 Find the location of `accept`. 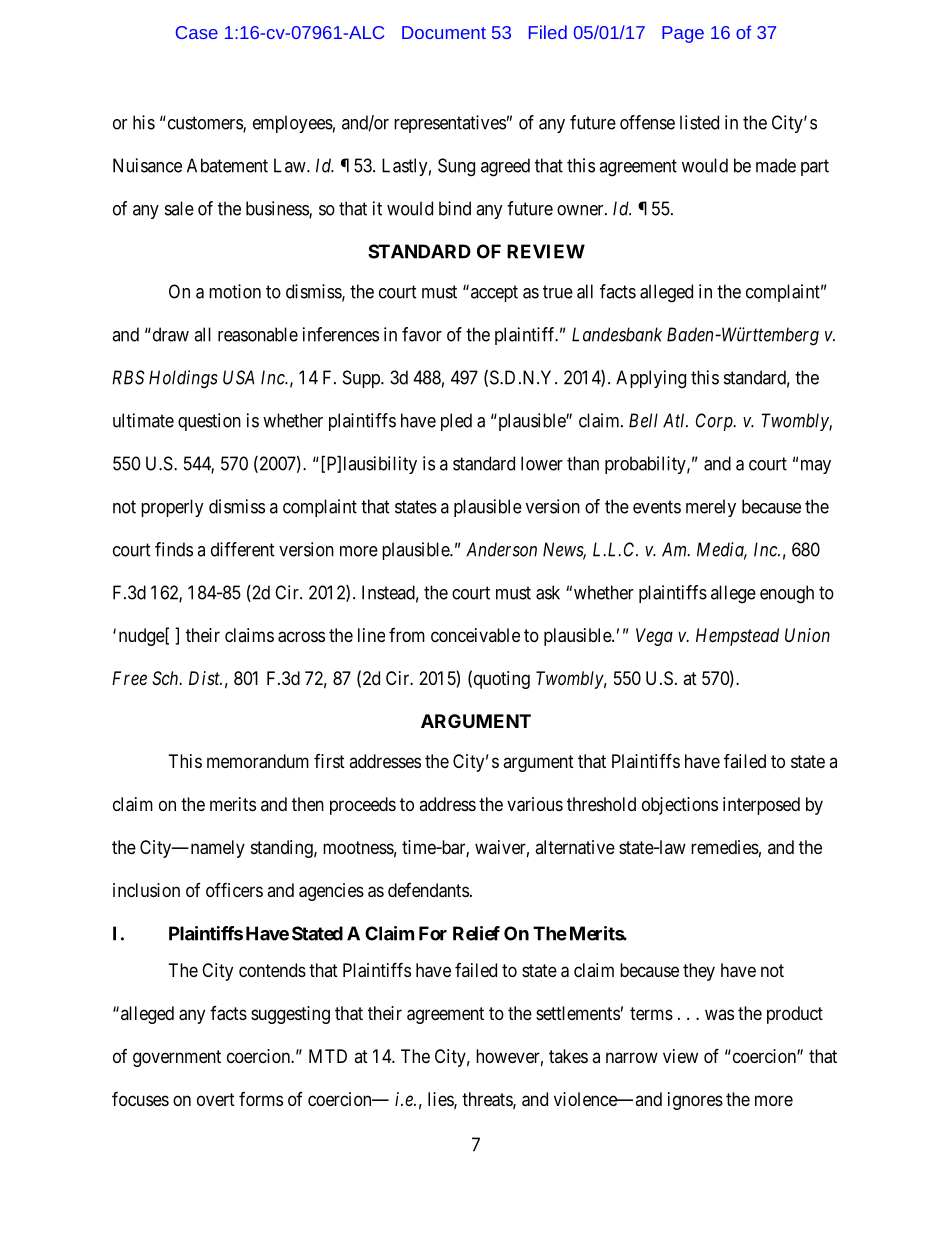

accept is located at coordinates (493, 293).
